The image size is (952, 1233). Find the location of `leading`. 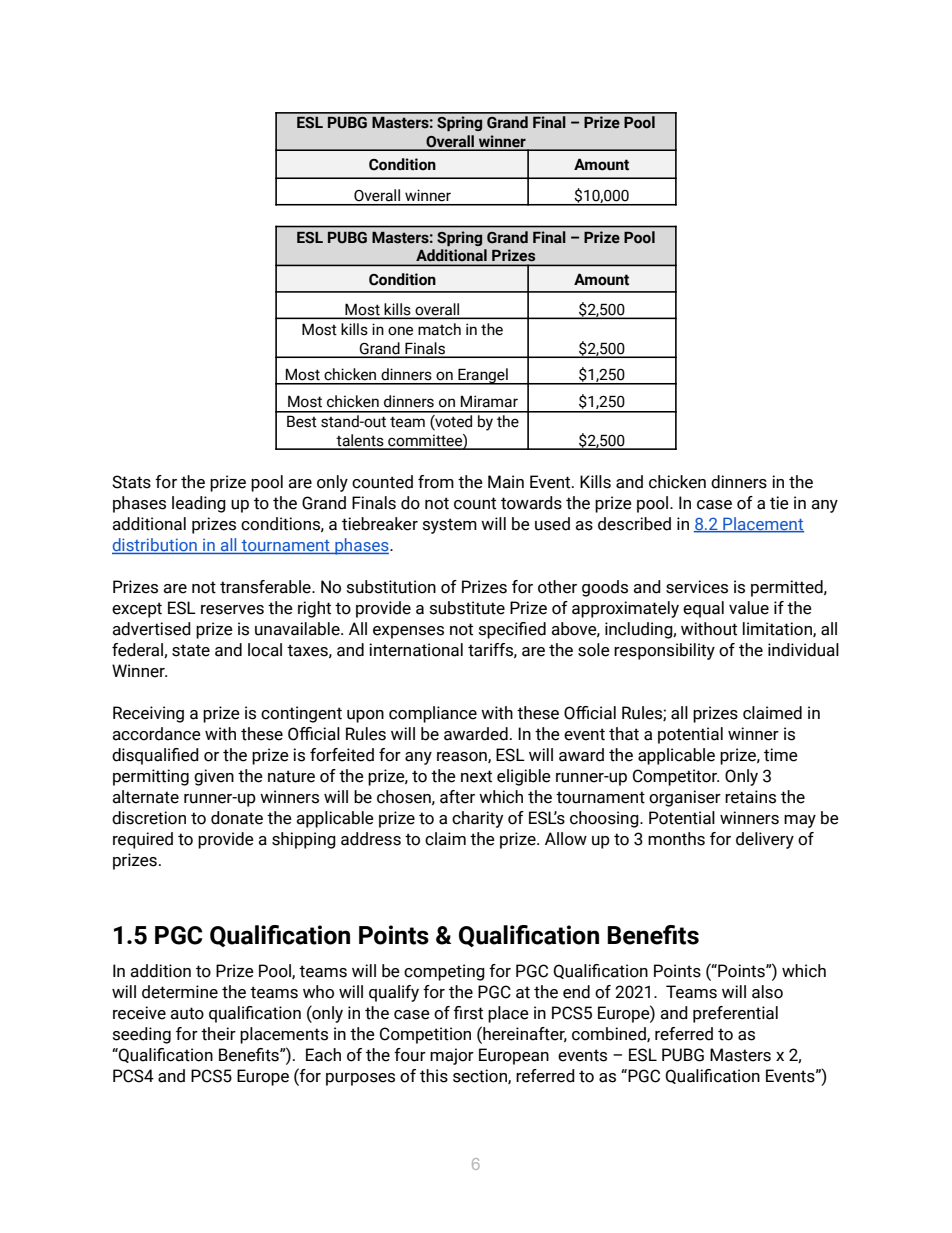

leading is located at coordinates (199, 504).
